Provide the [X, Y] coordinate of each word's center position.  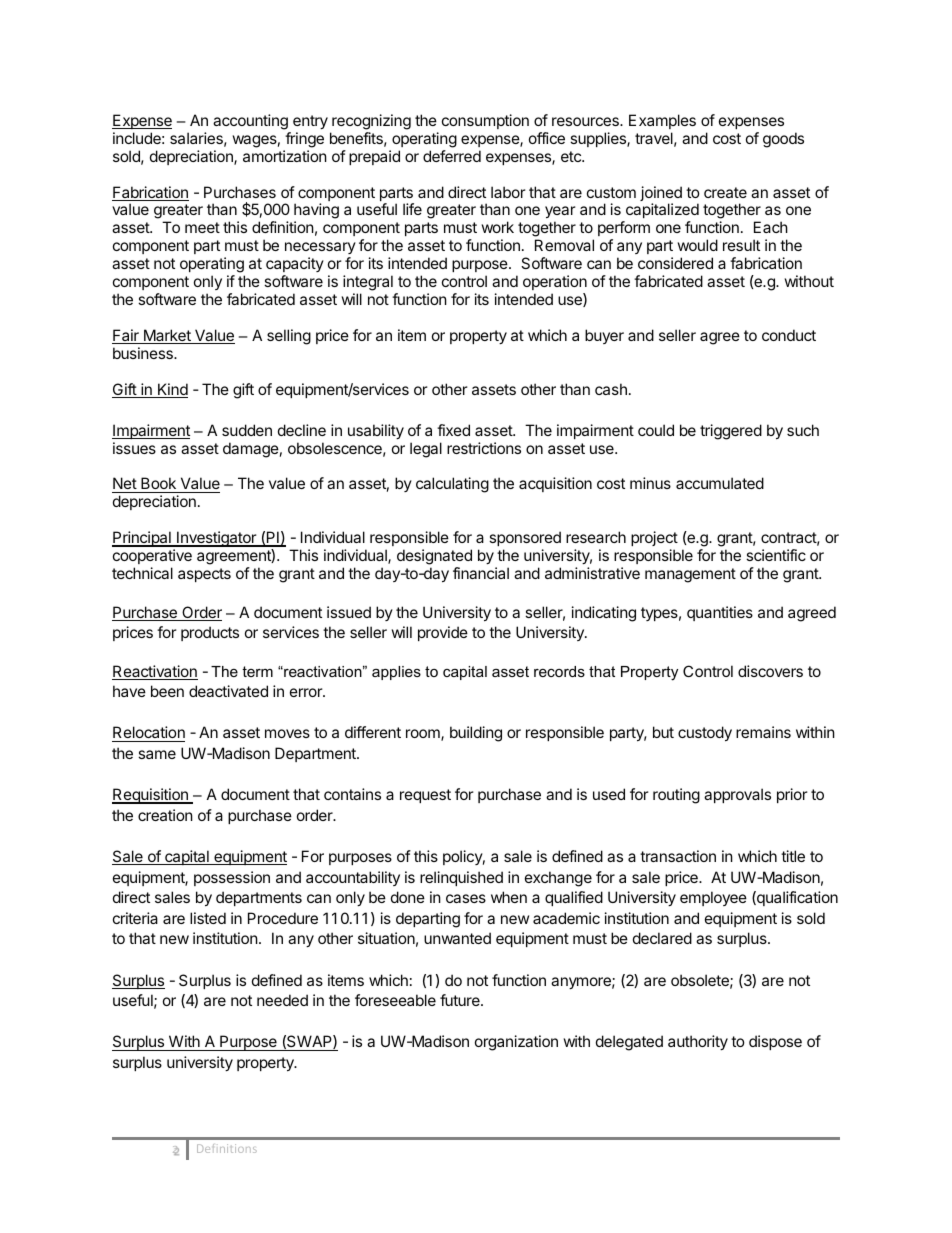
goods [783, 140]
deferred [452, 156]
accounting [250, 122]
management [690, 575]
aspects [204, 575]
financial [481, 573]
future [461, 1000]
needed [282, 1000]
